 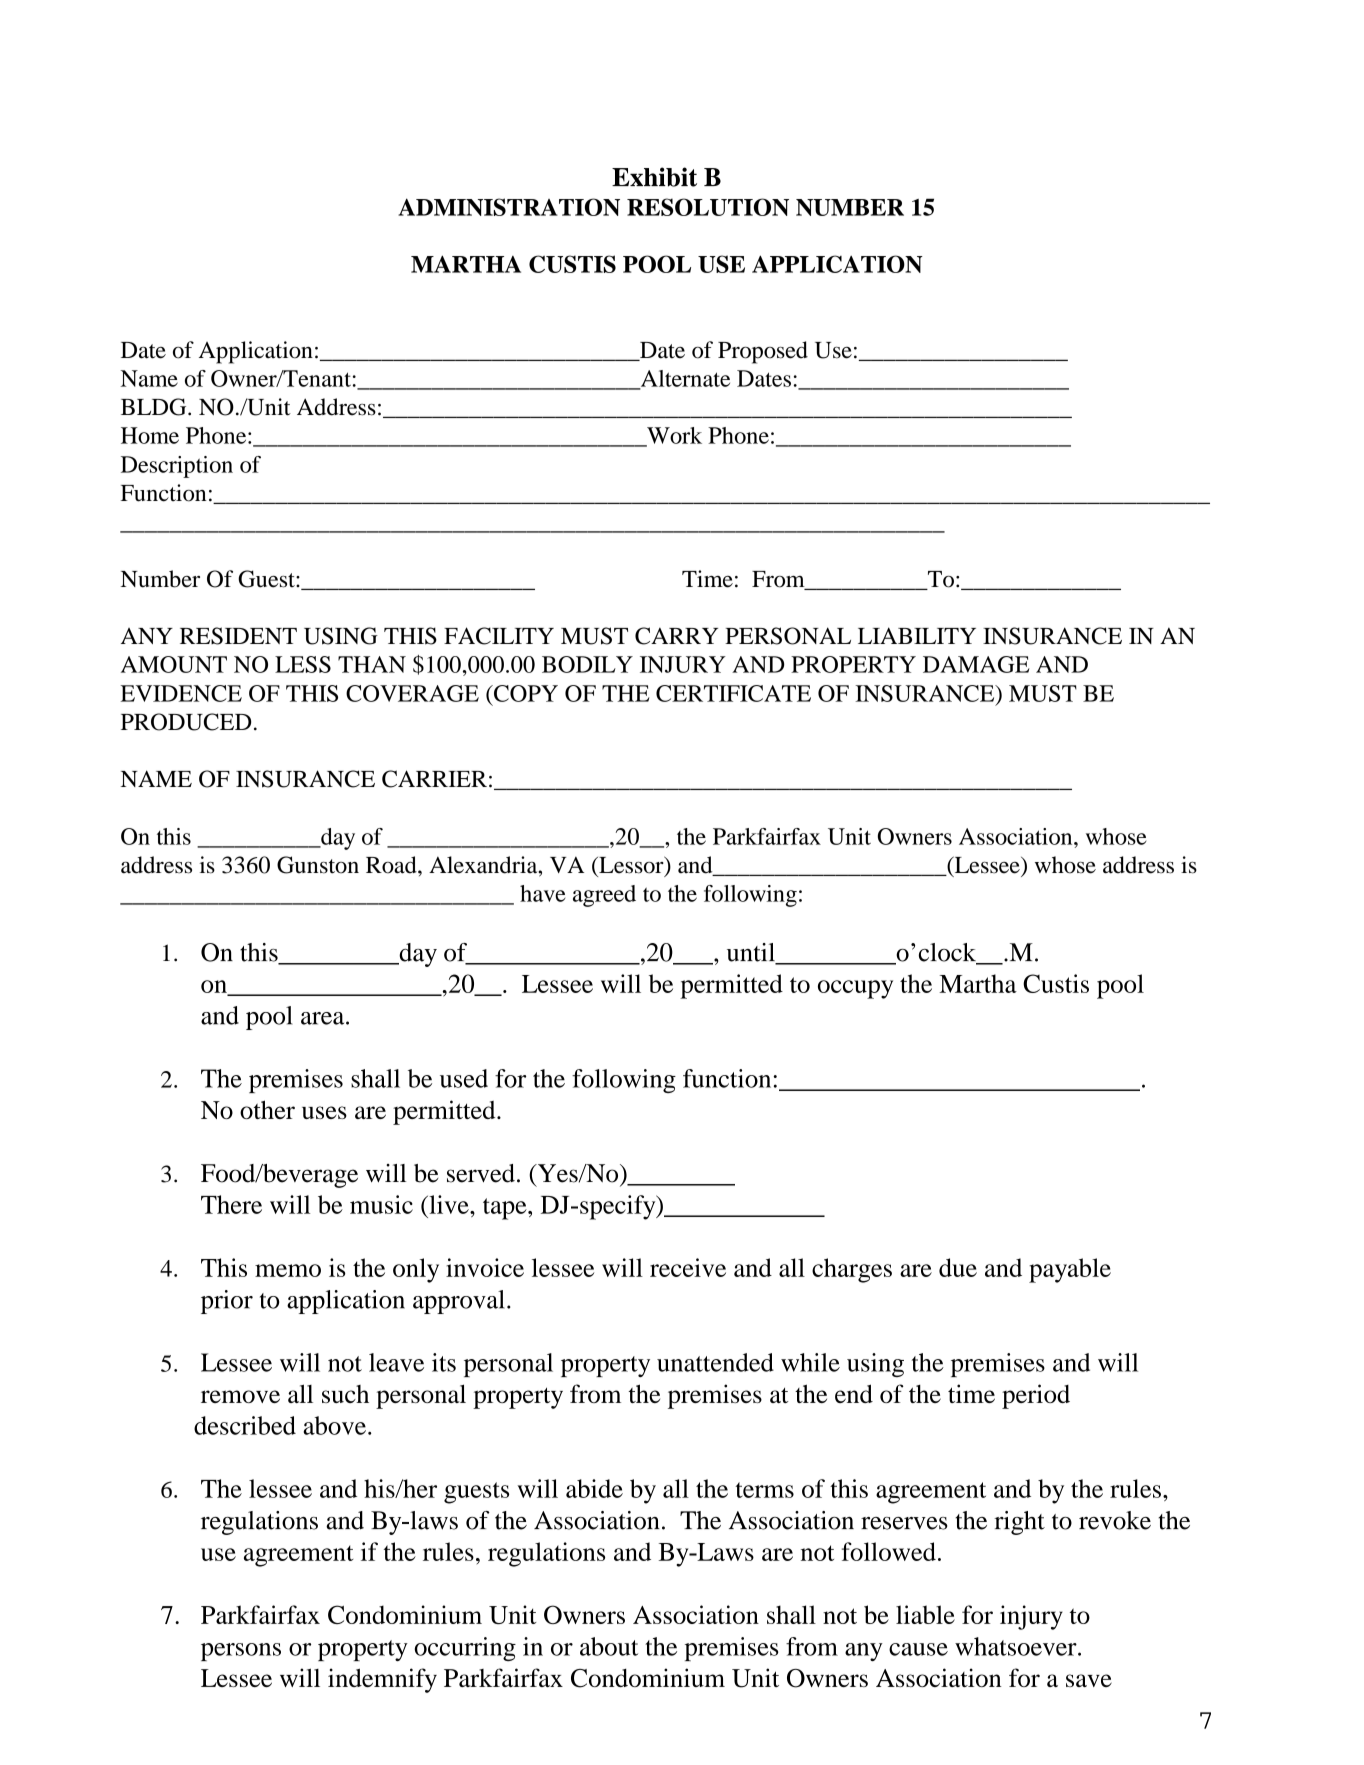 I want to click on Proposed, so click(x=763, y=352).
